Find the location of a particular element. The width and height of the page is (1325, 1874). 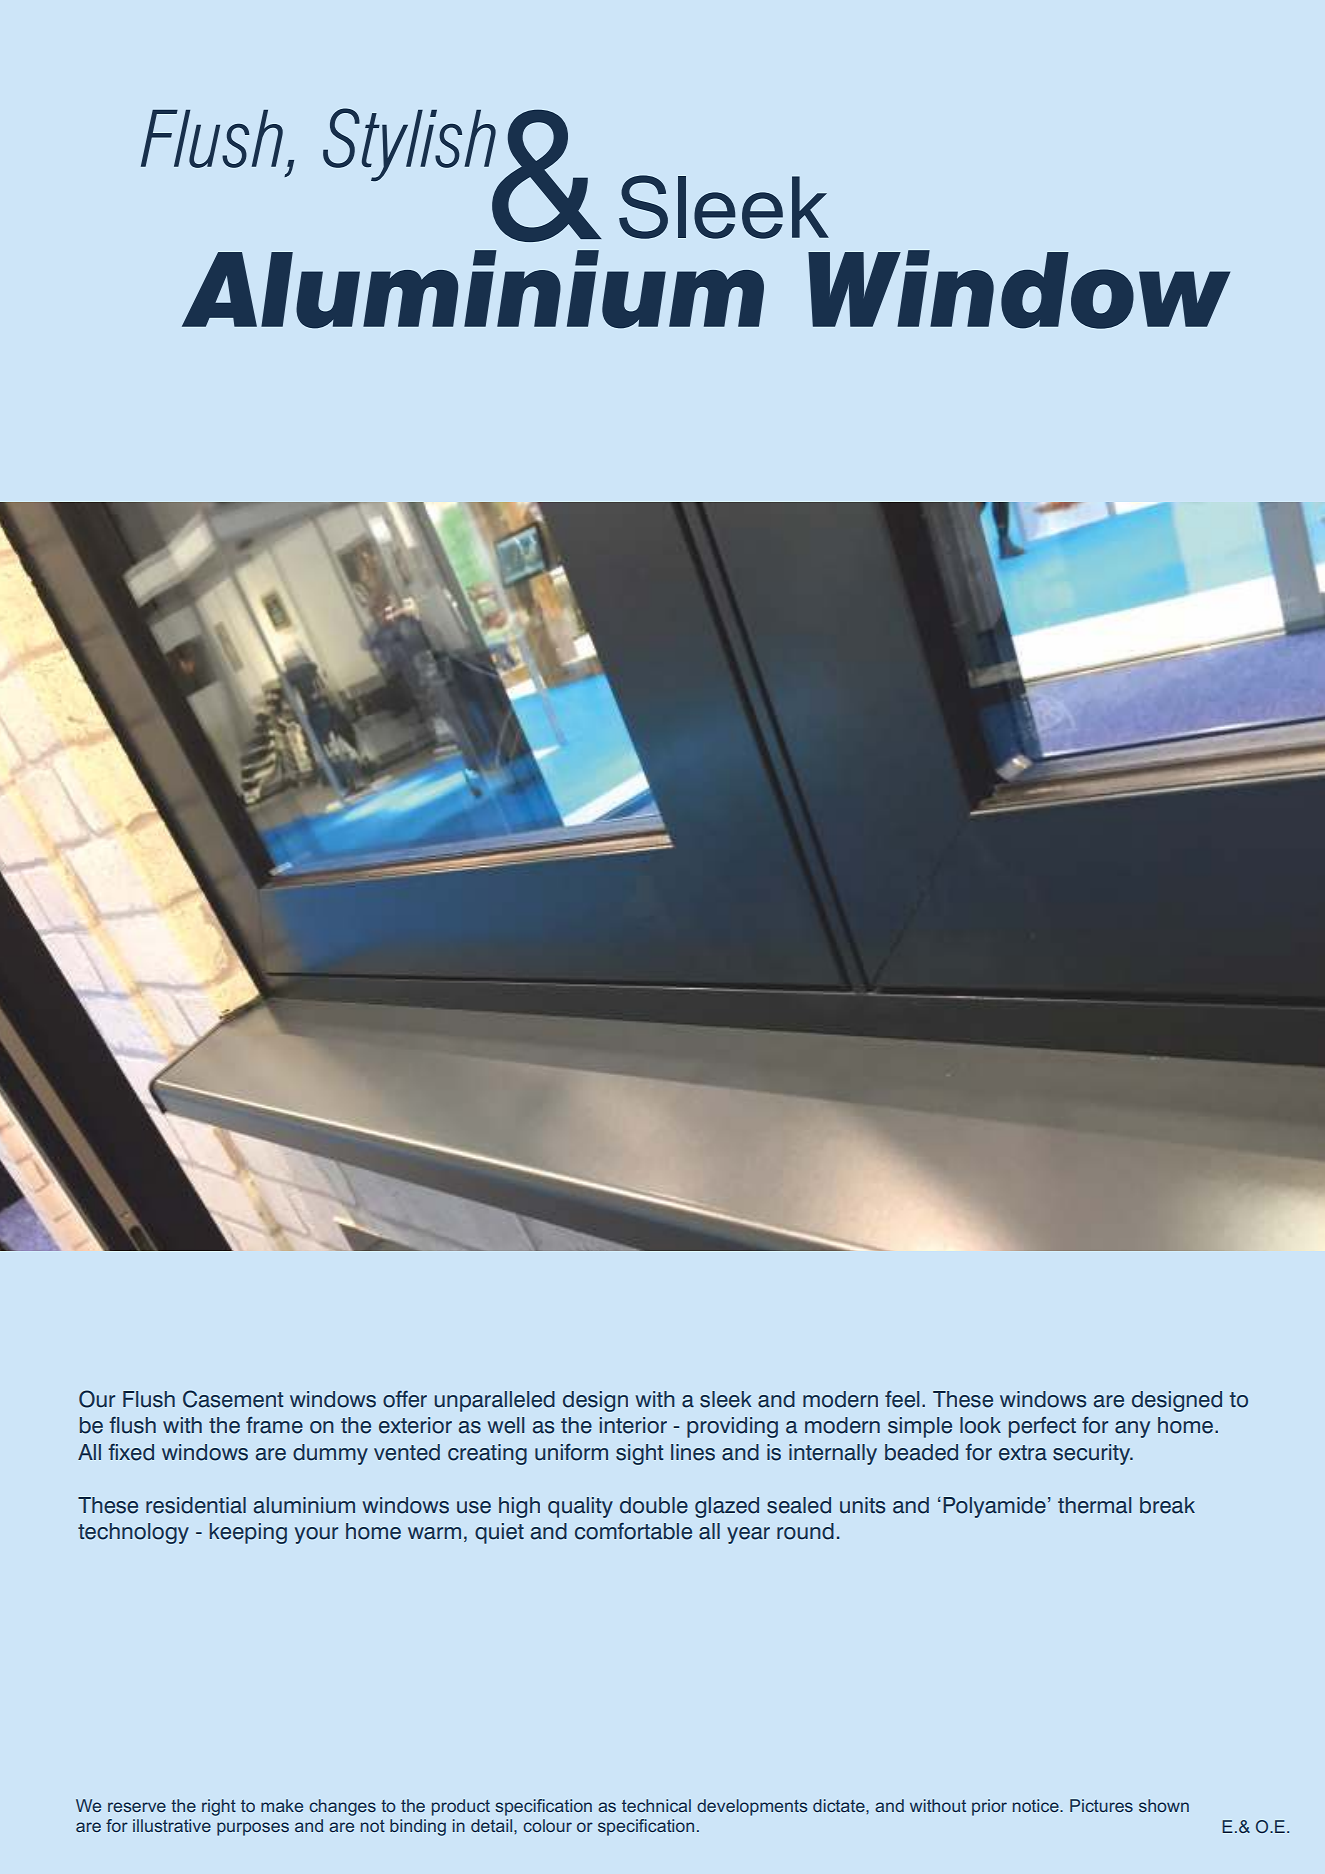

technical is located at coordinates (656, 1805).
